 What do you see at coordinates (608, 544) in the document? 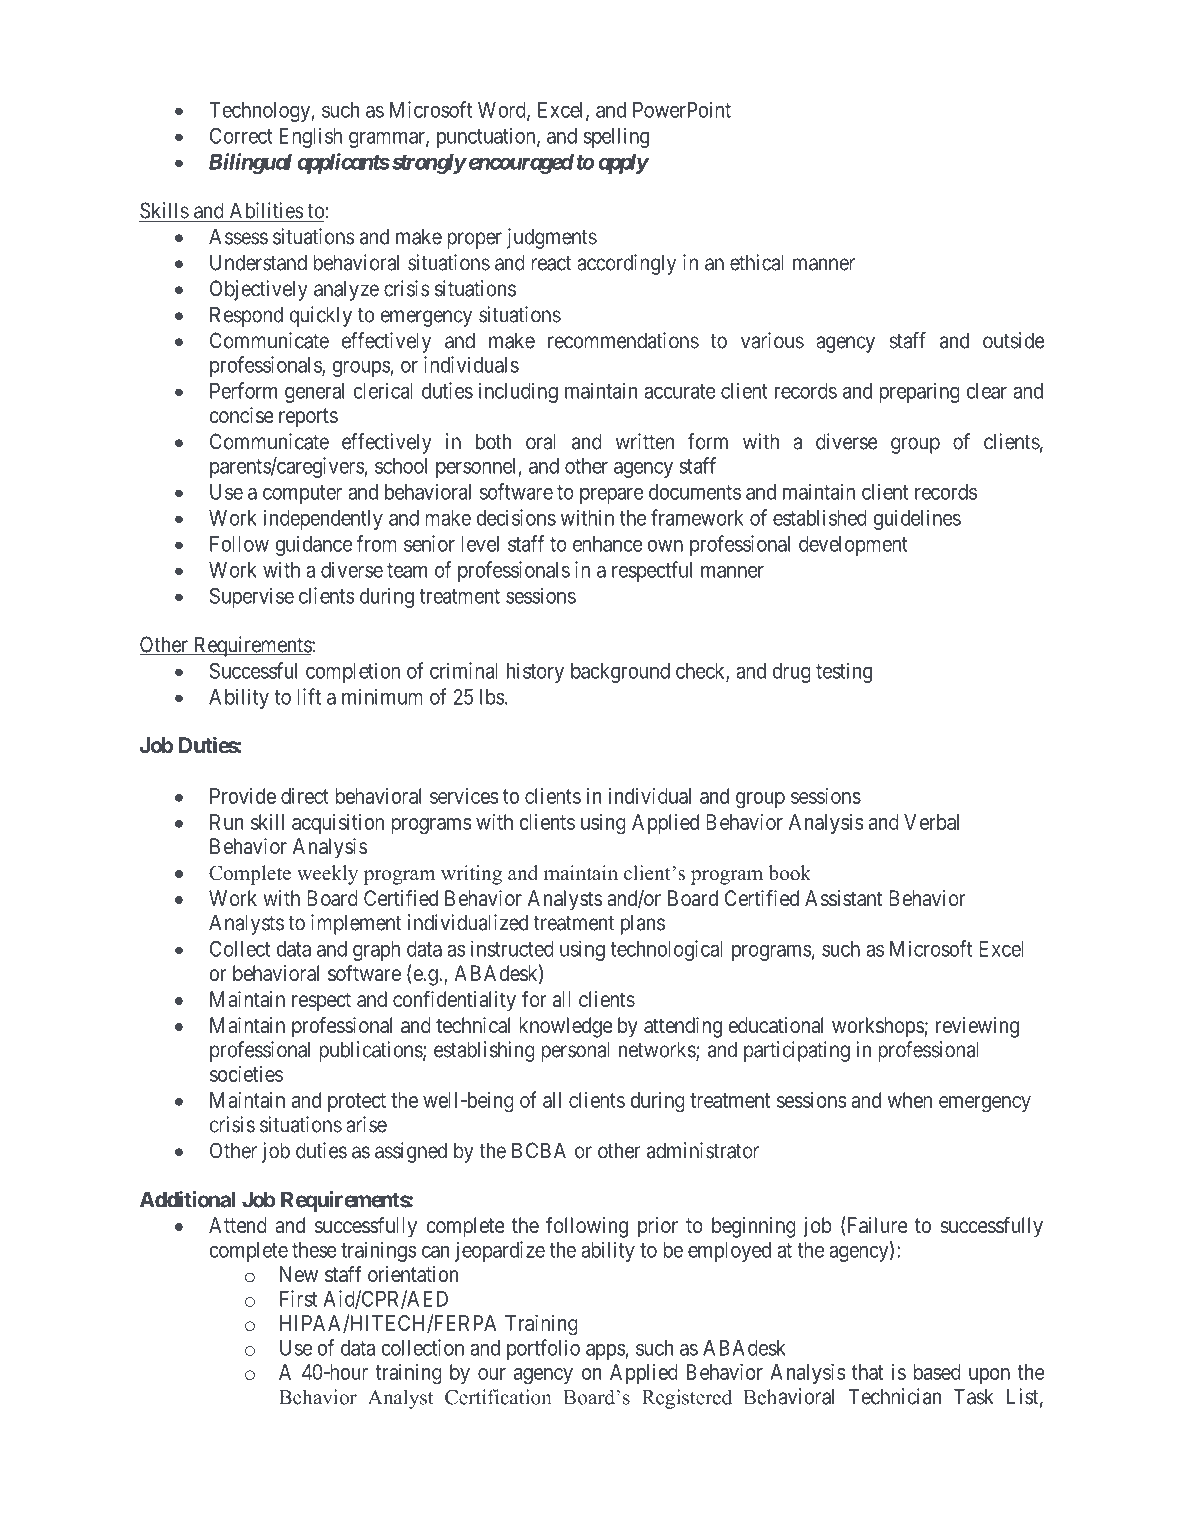
I see `enhance` at bounding box center [608, 544].
